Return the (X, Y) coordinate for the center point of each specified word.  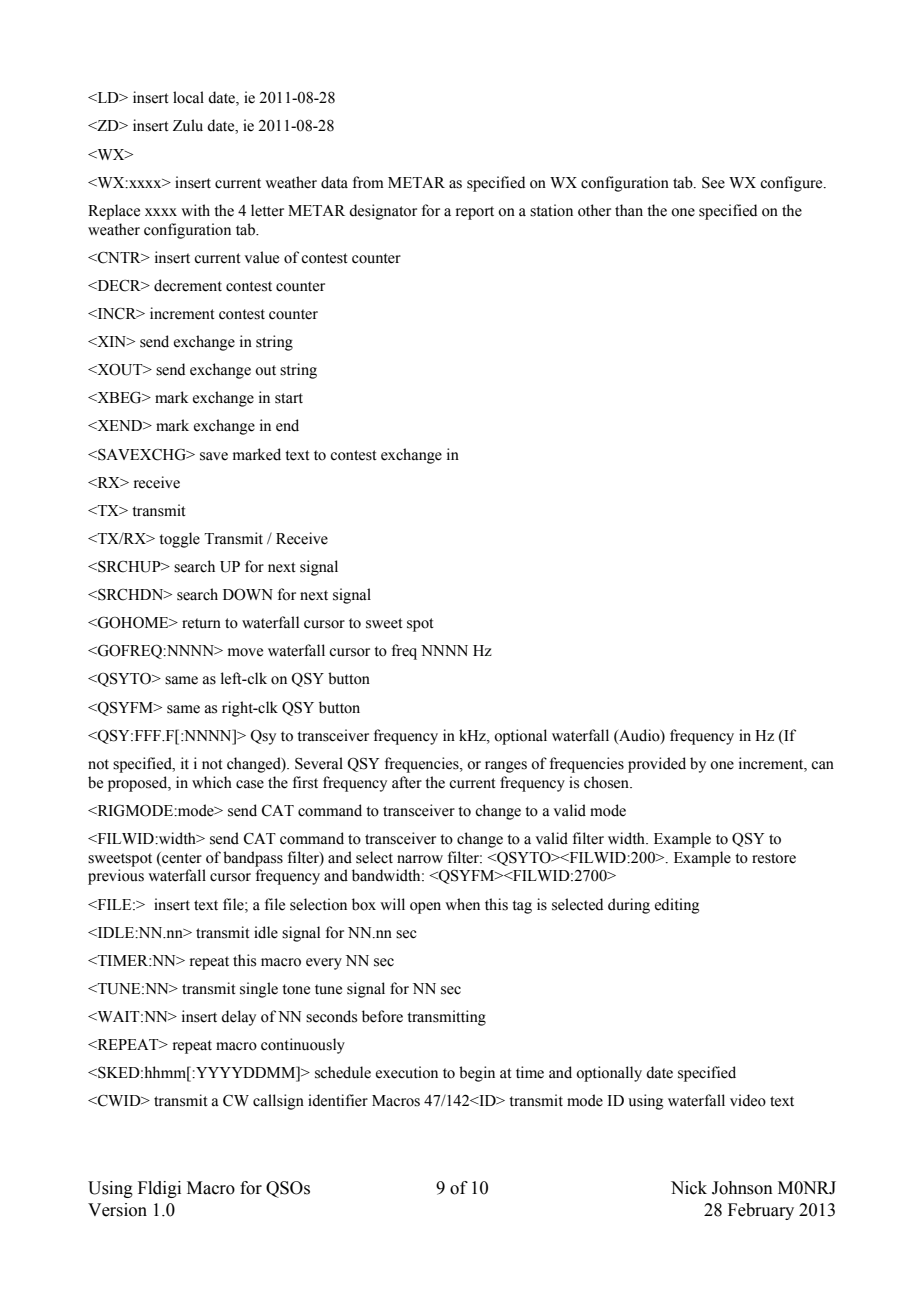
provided (657, 765)
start (289, 398)
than (629, 210)
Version (117, 1210)
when (462, 904)
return (201, 623)
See (713, 182)
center (181, 858)
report (475, 213)
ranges (506, 767)
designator (383, 212)
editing (677, 906)
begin (477, 1074)
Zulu (188, 125)
